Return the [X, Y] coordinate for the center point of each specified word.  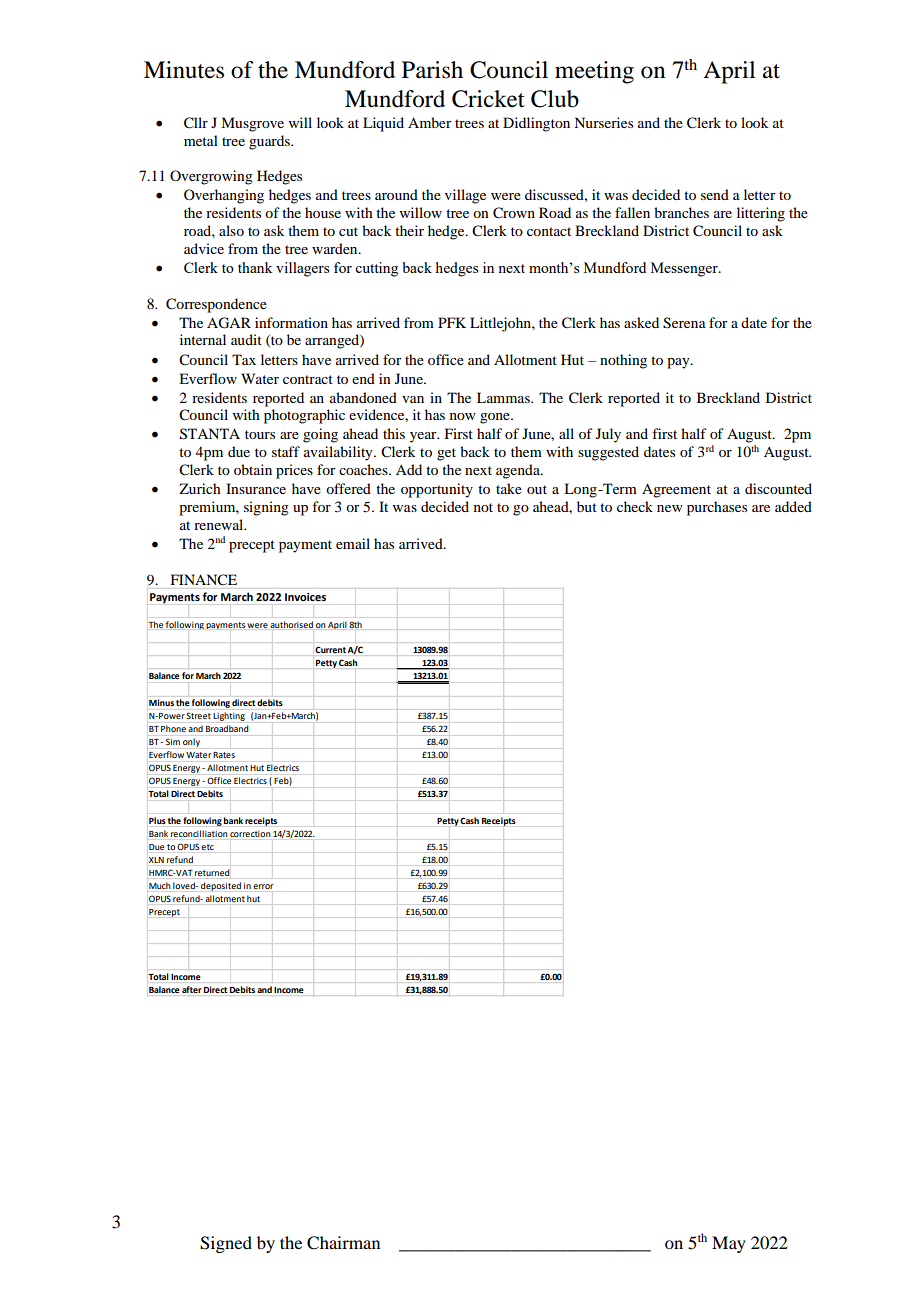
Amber [430, 122]
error [263, 886]
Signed [226, 1244]
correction [250, 834]
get [446, 454]
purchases [717, 508]
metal [201, 140]
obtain [253, 469]
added [793, 506]
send [715, 194]
